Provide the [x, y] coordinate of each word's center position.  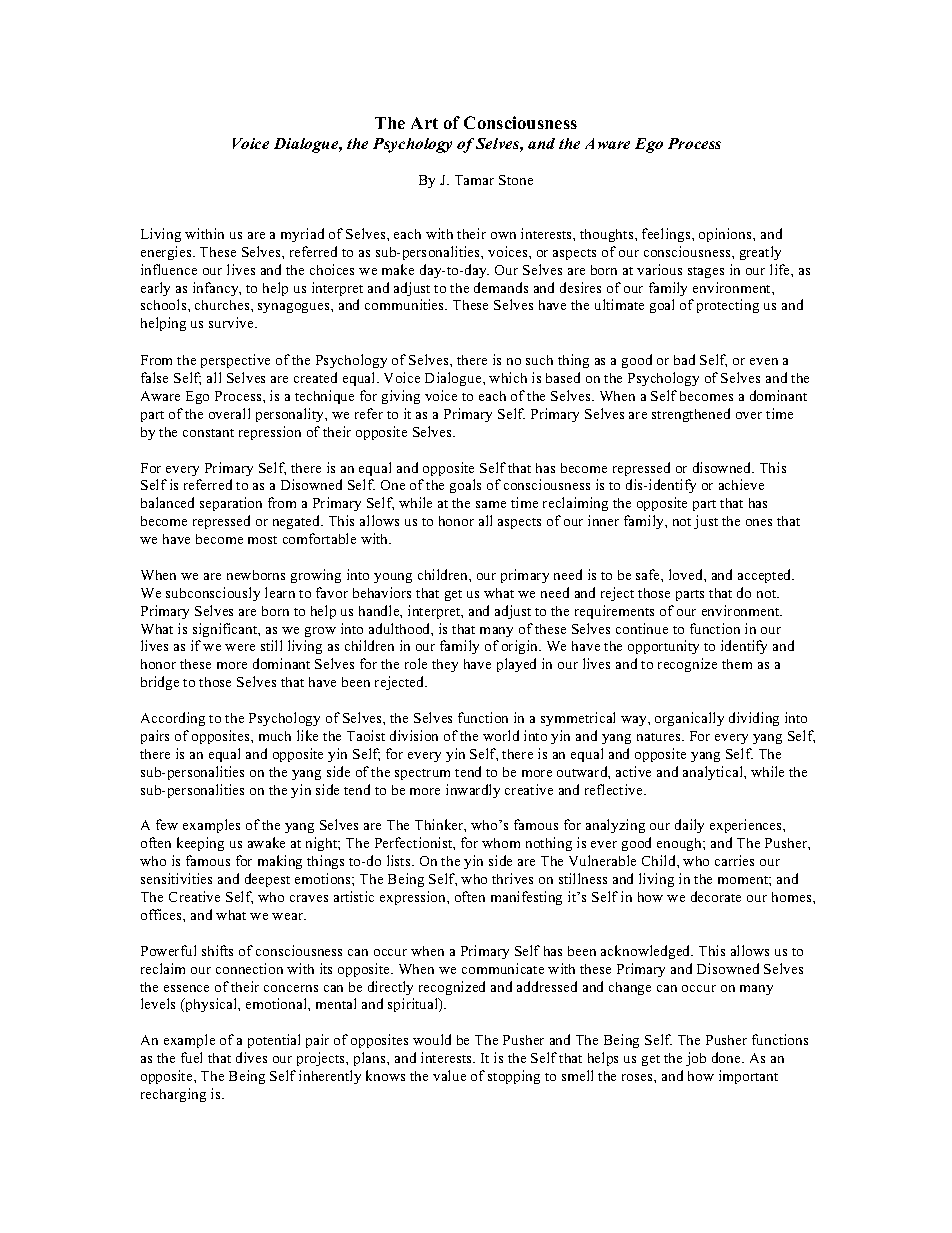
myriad [302, 235]
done [727, 1057]
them [737, 664]
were [240, 647]
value [449, 1075]
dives [251, 1057]
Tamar [474, 180]
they [445, 665]
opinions [726, 235]
